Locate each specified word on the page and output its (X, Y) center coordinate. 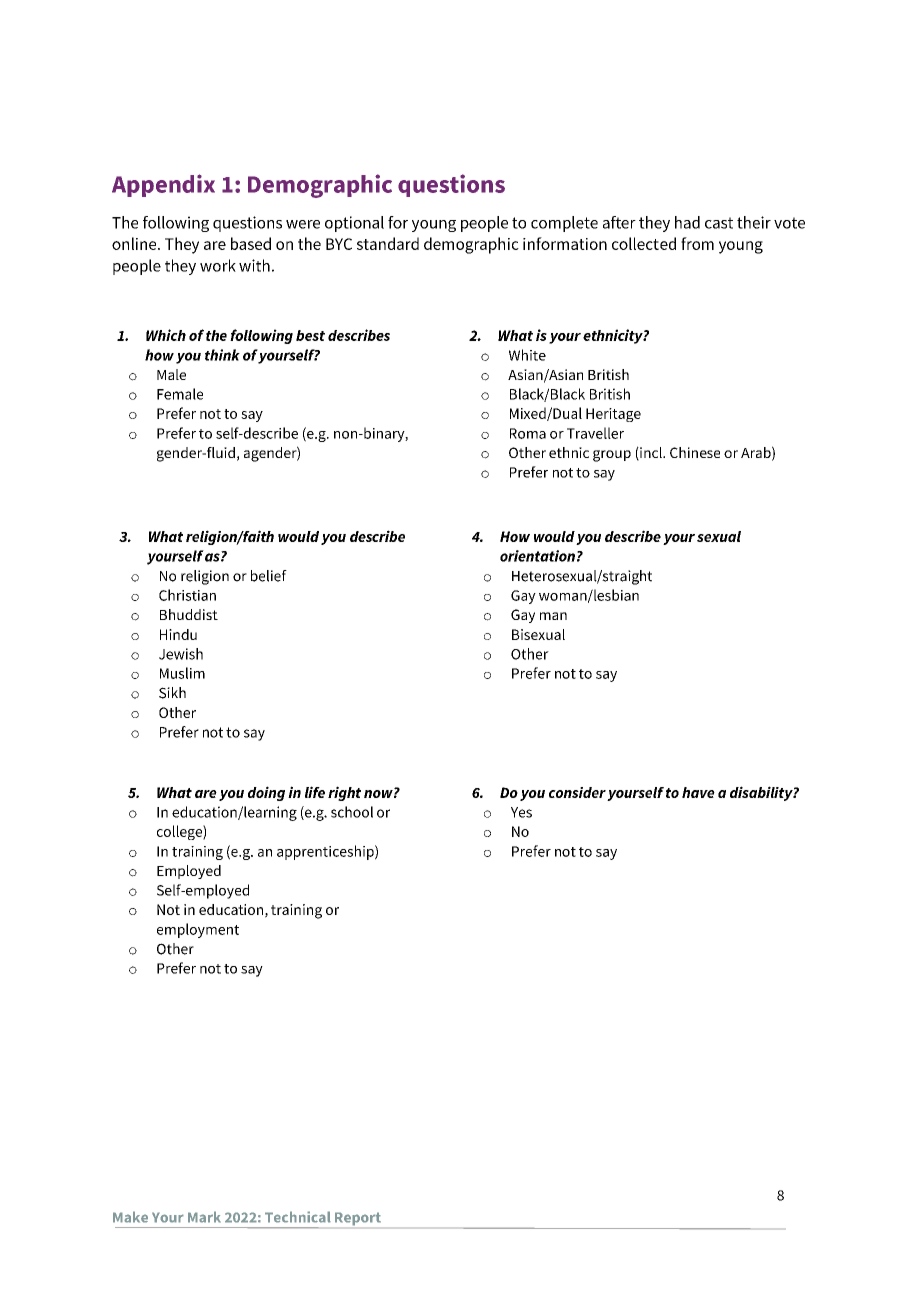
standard (388, 243)
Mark (204, 1217)
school (352, 812)
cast (719, 223)
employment (198, 930)
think (222, 355)
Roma (528, 433)
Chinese (695, 452)
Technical (298, 1217)
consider (577, 792)
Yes (521, 812)
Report (358, 1219)
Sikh (172, 693)
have (698, 792)
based (251, 243)
